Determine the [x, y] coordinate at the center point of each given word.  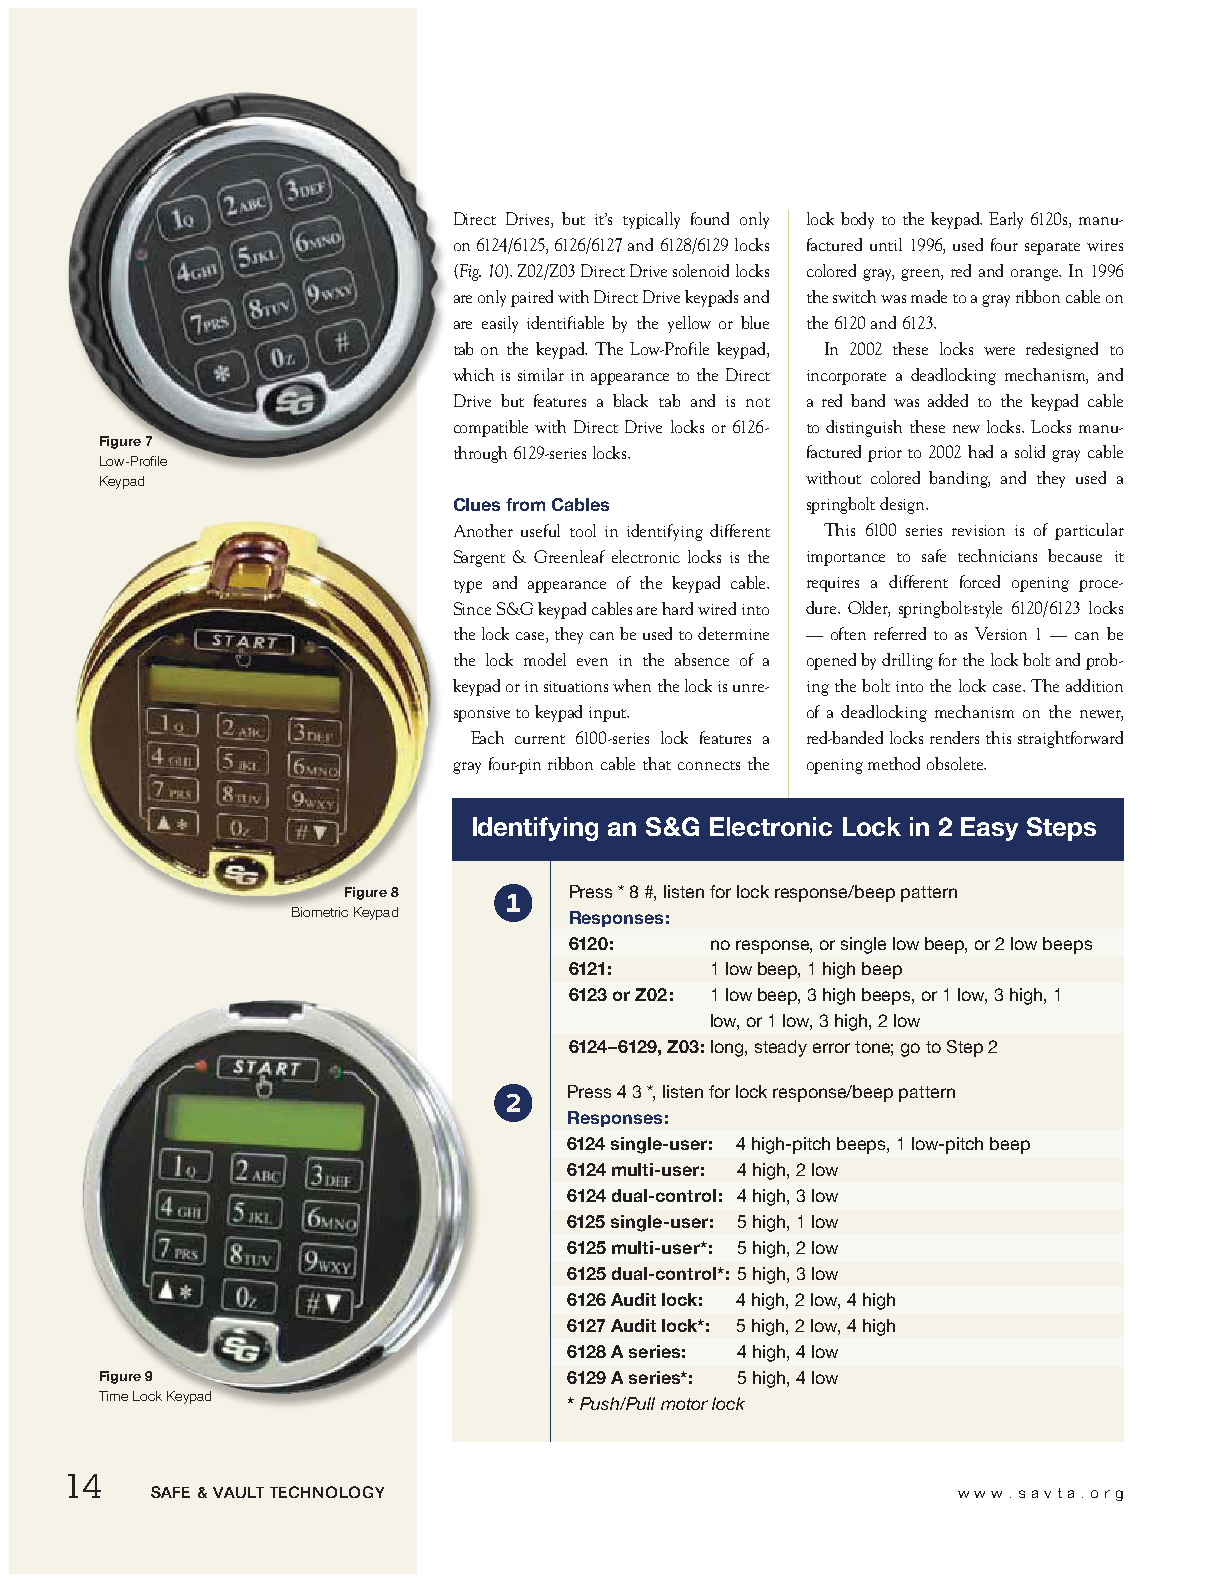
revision [978, 530]
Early [1006, 220]
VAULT [238, 1492]
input [608, 714]
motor [684, 1404]
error [831, 1048]
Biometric [320, 912]
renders [954, 737]
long [728, 1048]
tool [583, 530]
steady [781, 1048]
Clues [477, 504]
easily [500, 324]
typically [651, 220]
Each [487, 737]
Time [113, 1396]
